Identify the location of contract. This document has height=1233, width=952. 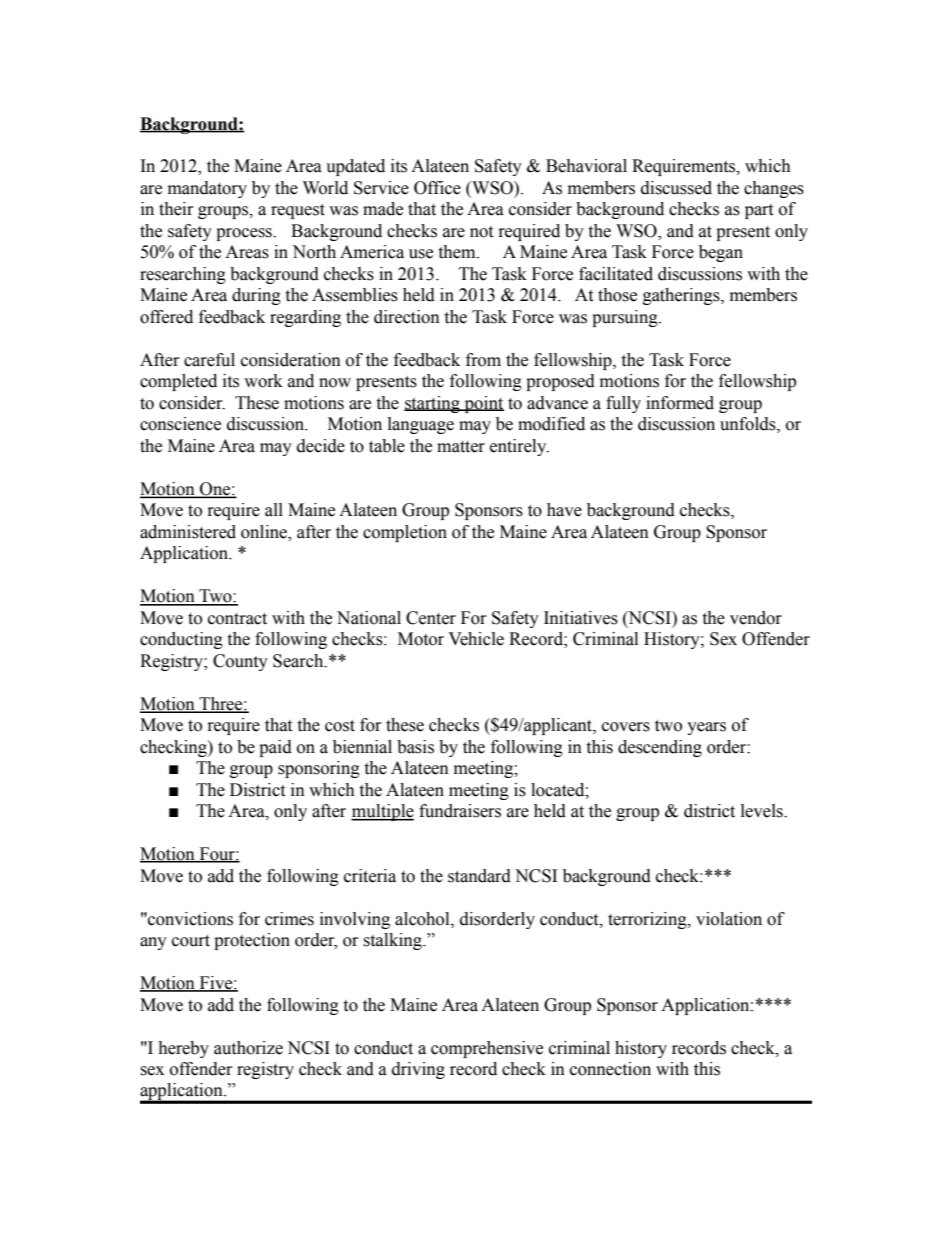
(237, 619).
